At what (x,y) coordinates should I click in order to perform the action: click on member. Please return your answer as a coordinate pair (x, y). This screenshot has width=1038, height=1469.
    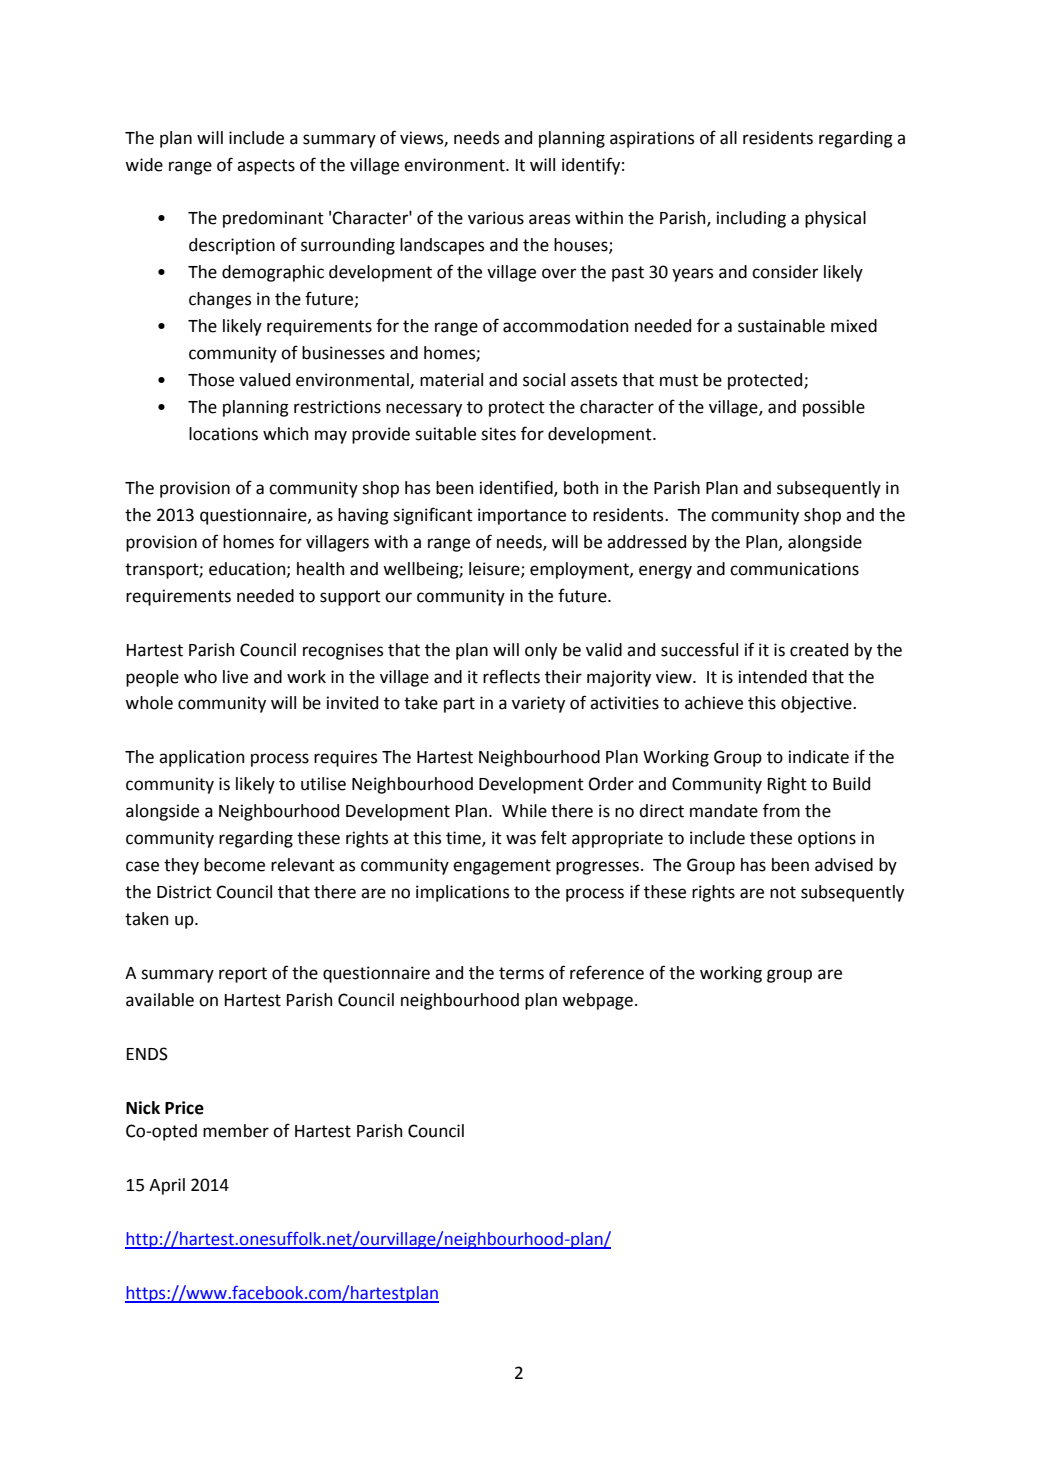
    Looking at the image, I should click on (236, 1131).
